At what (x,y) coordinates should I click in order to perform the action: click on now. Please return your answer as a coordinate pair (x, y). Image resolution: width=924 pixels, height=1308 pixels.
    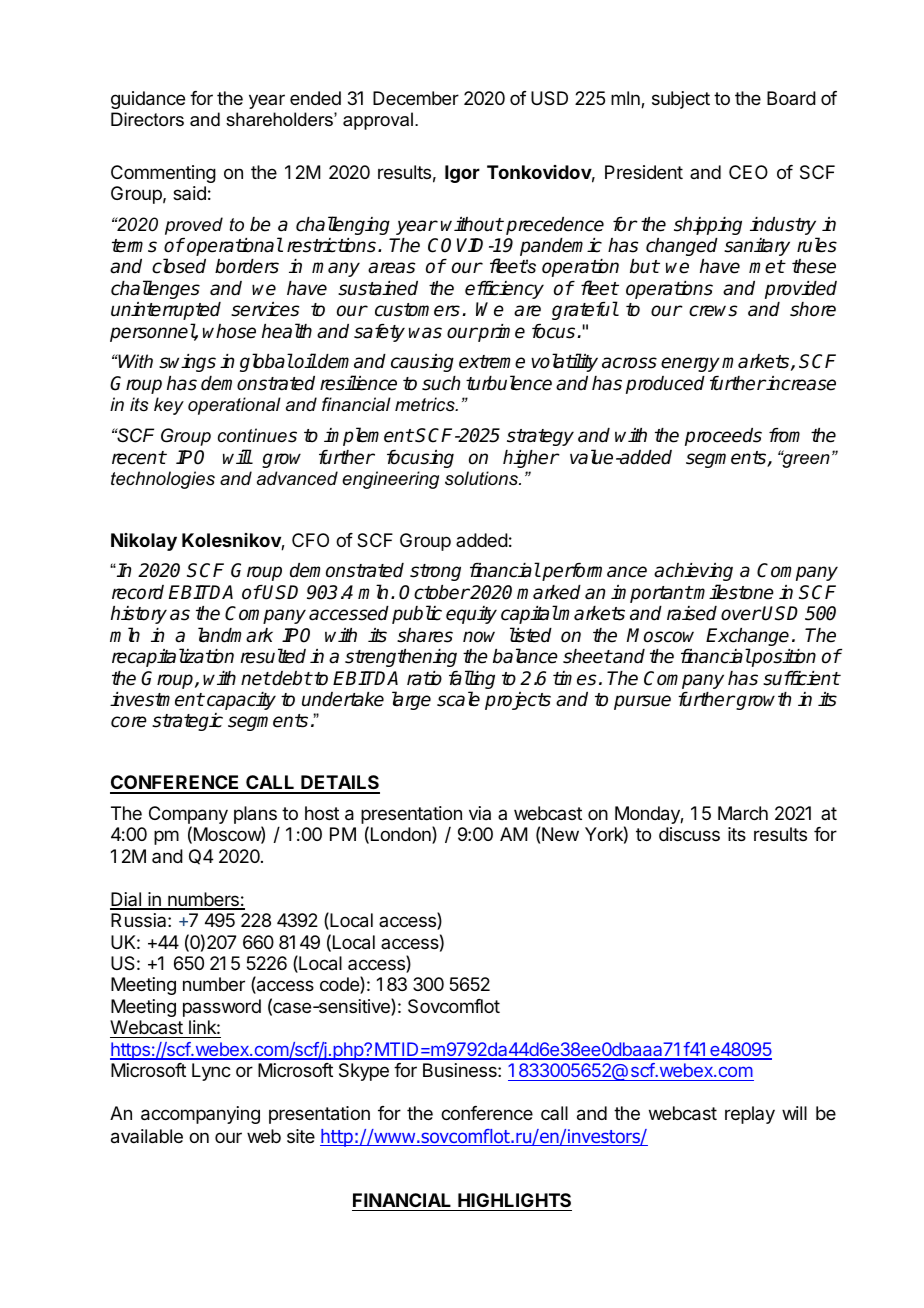
    Looking at the image, I should click on (479, 637).
